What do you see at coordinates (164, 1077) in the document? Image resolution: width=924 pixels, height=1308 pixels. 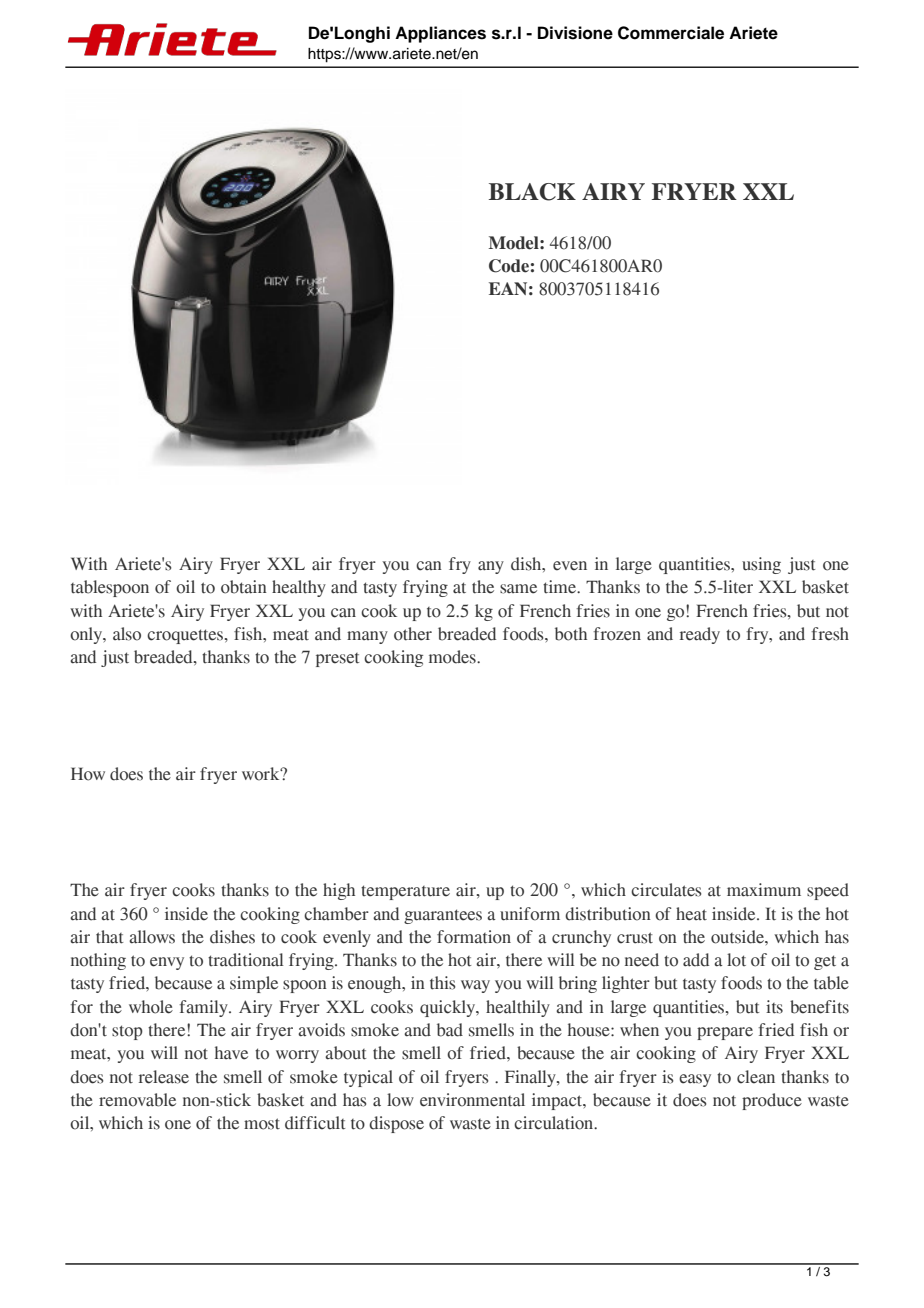 I see `release` at bounding box center [164, 1077].
